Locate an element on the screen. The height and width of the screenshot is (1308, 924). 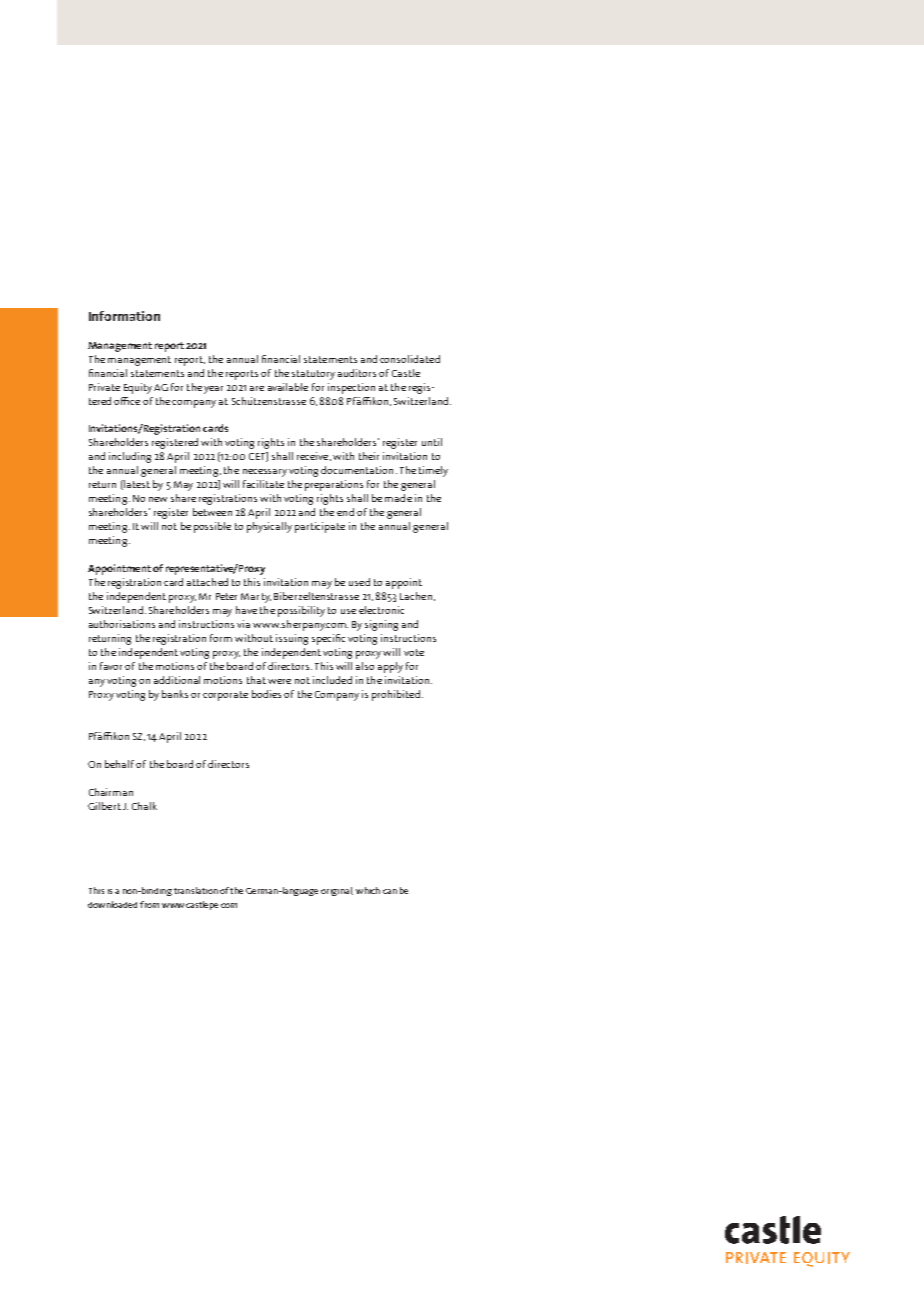
issuing is located at coordinates (292, 639).
